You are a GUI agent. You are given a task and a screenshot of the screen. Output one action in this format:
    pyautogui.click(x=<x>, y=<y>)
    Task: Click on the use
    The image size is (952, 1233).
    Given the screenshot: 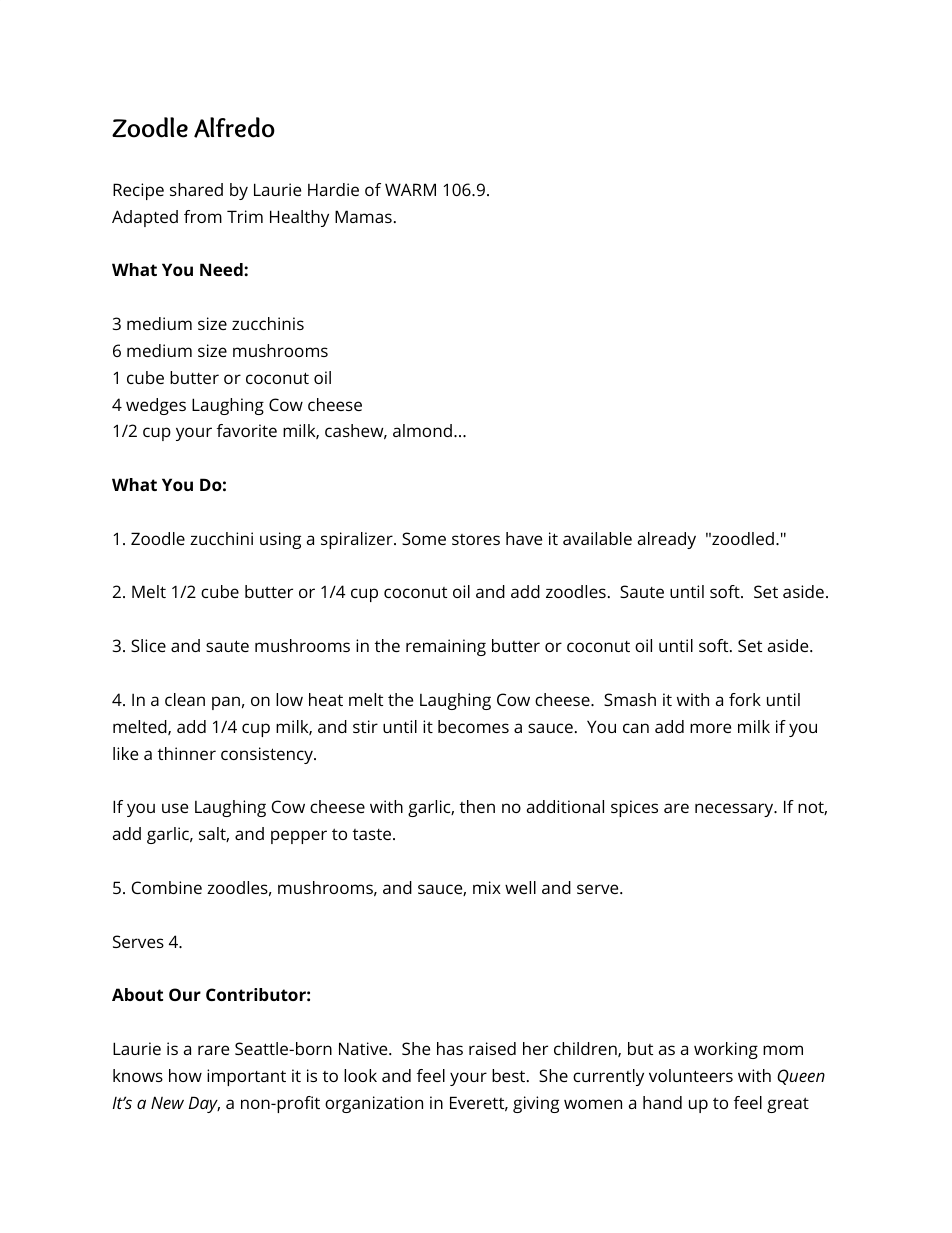 What is the action you would take?
    pyautogui.click(x=175, y=808)
